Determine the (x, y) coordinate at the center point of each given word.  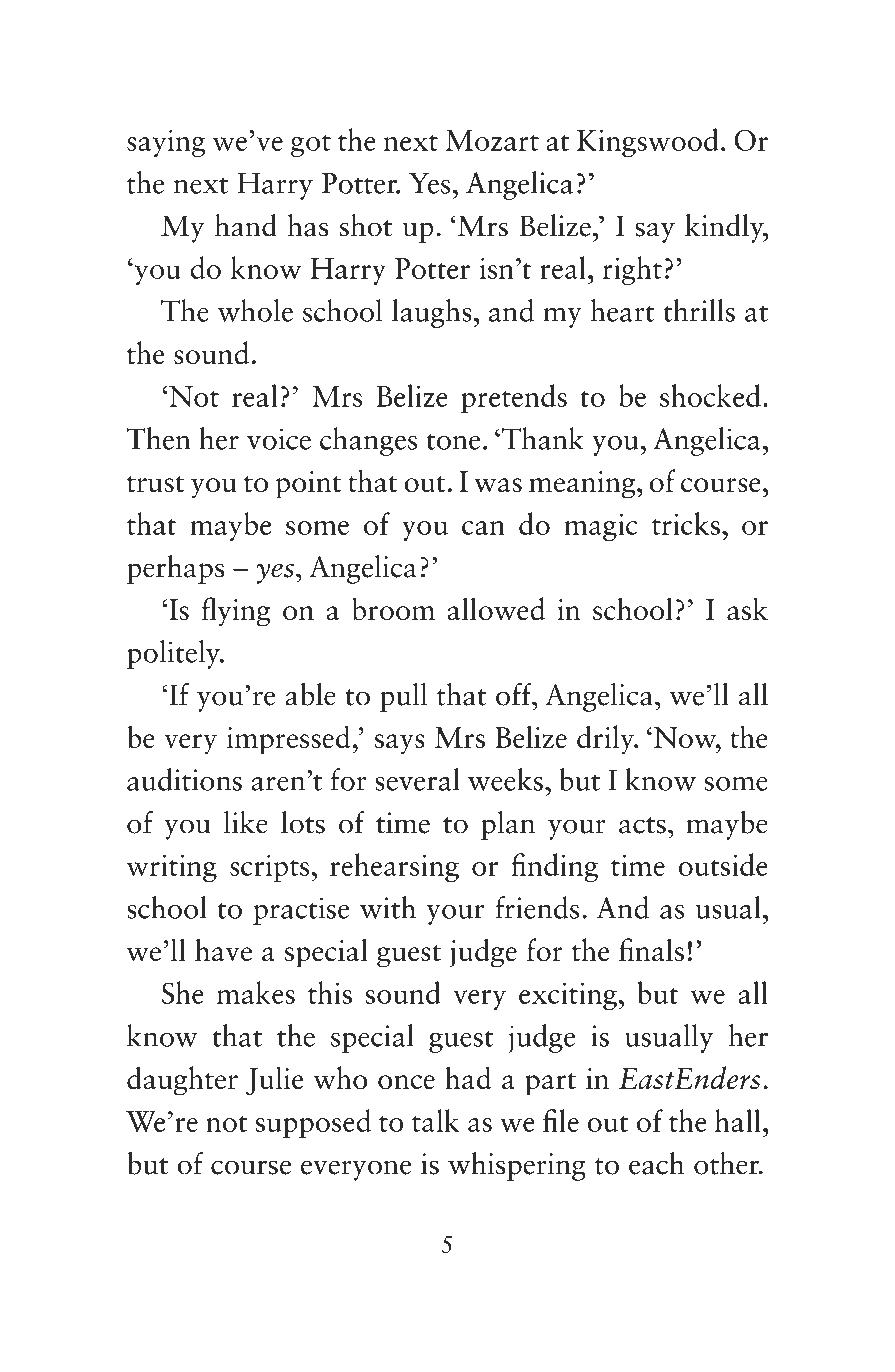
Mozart (492, 140)
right (632, 270)
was (498, 485)
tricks (686, 523)
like (246, 822)
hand (246, 225)
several (417, 779)
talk (435, 1120)
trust (155, 484)
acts (642, 825)
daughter (182, 1081)
